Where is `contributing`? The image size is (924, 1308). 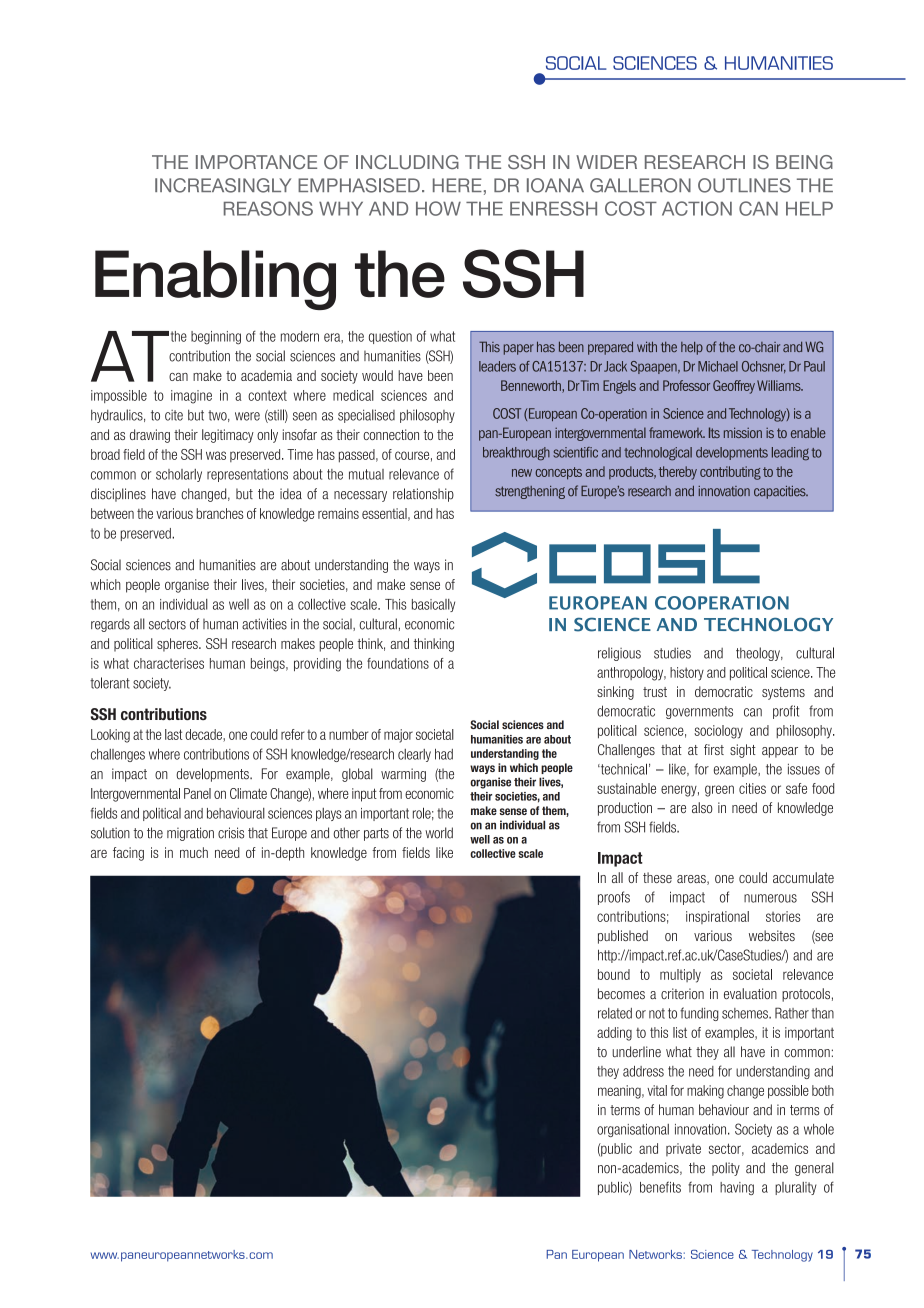 contributing is located at coordinates (730, 473).
